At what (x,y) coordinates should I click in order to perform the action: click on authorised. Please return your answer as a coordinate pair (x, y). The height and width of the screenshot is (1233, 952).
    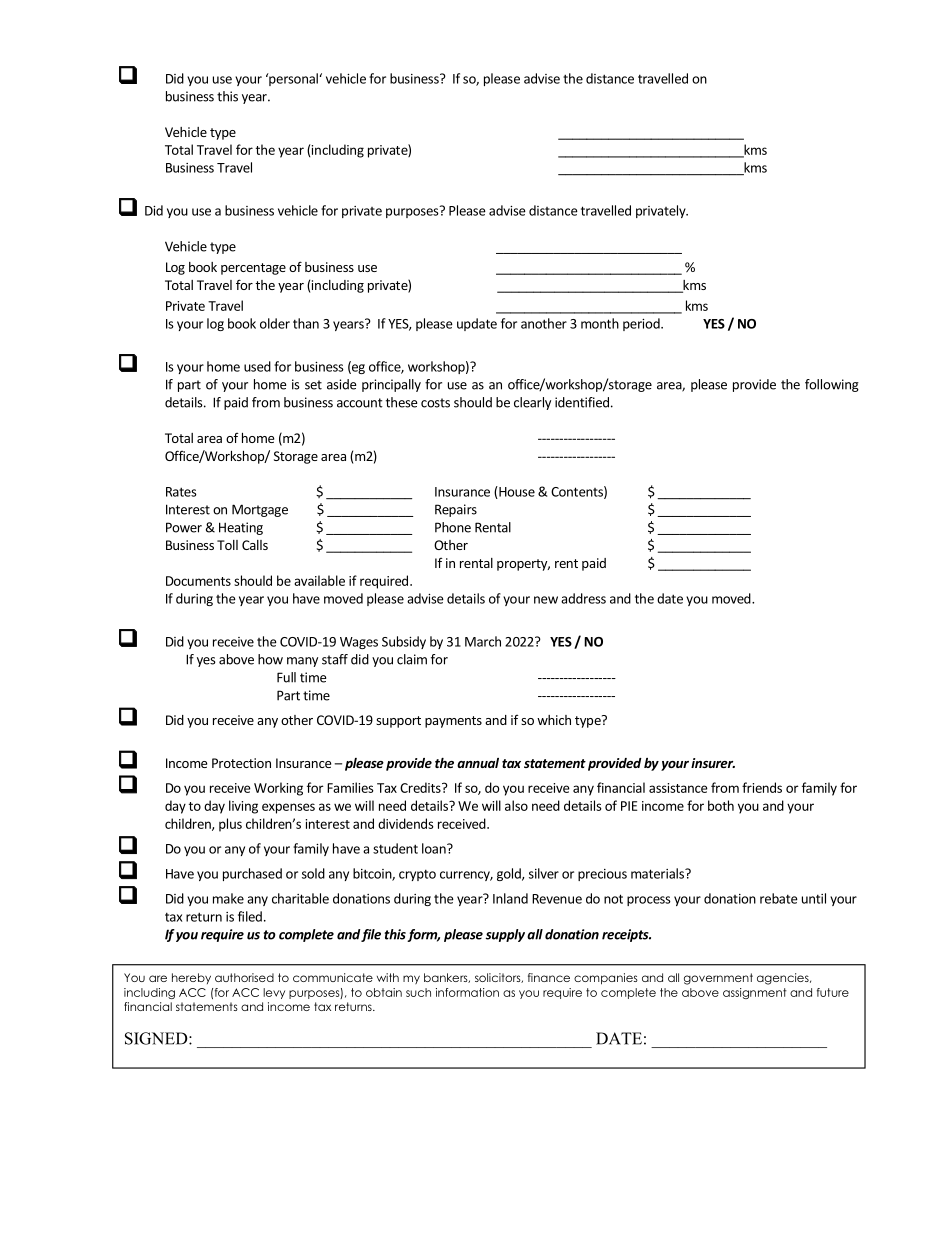
    Looking at the image, I should click on (244, 977).
